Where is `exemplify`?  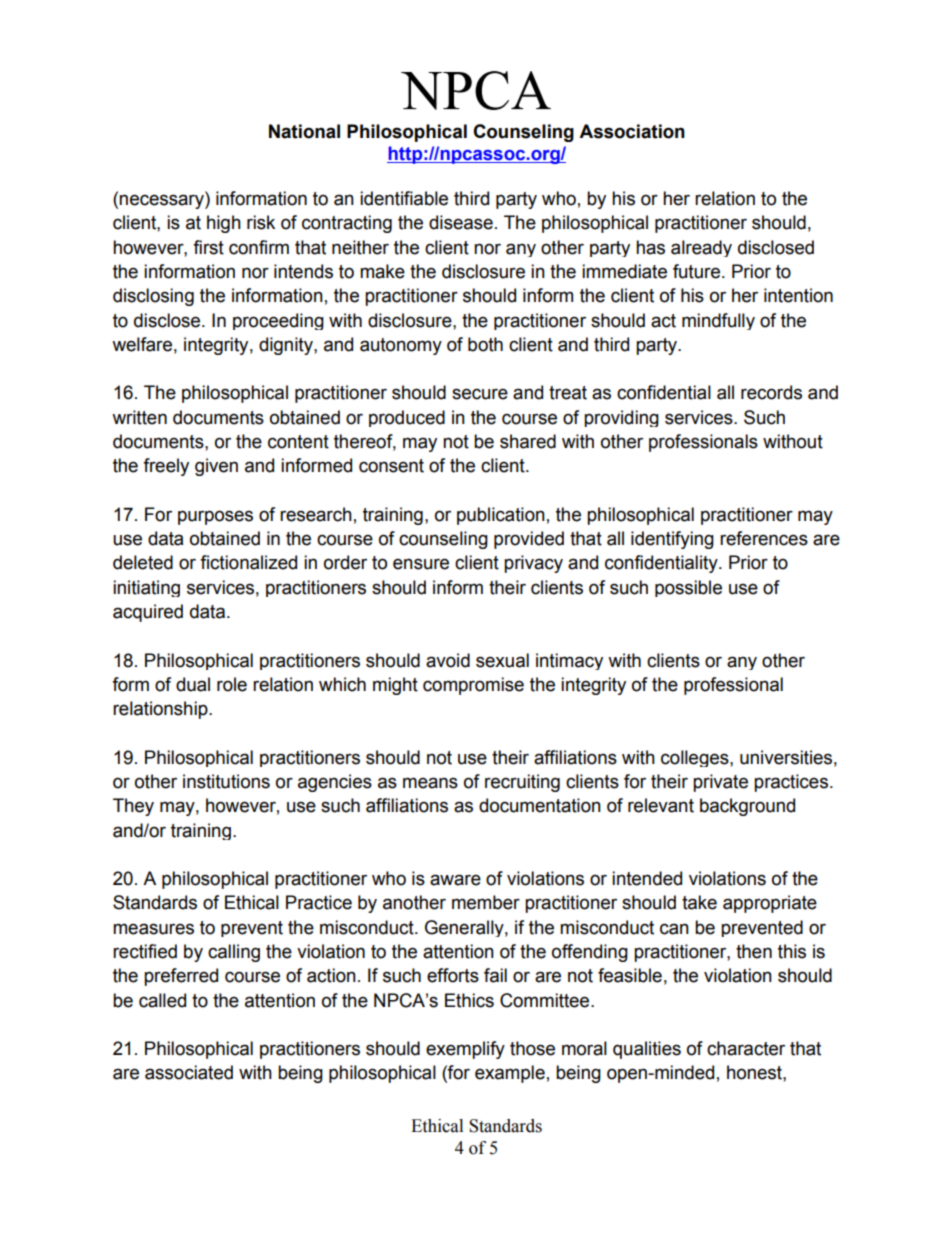
exemplify is located at coordinates (465, 1050).
